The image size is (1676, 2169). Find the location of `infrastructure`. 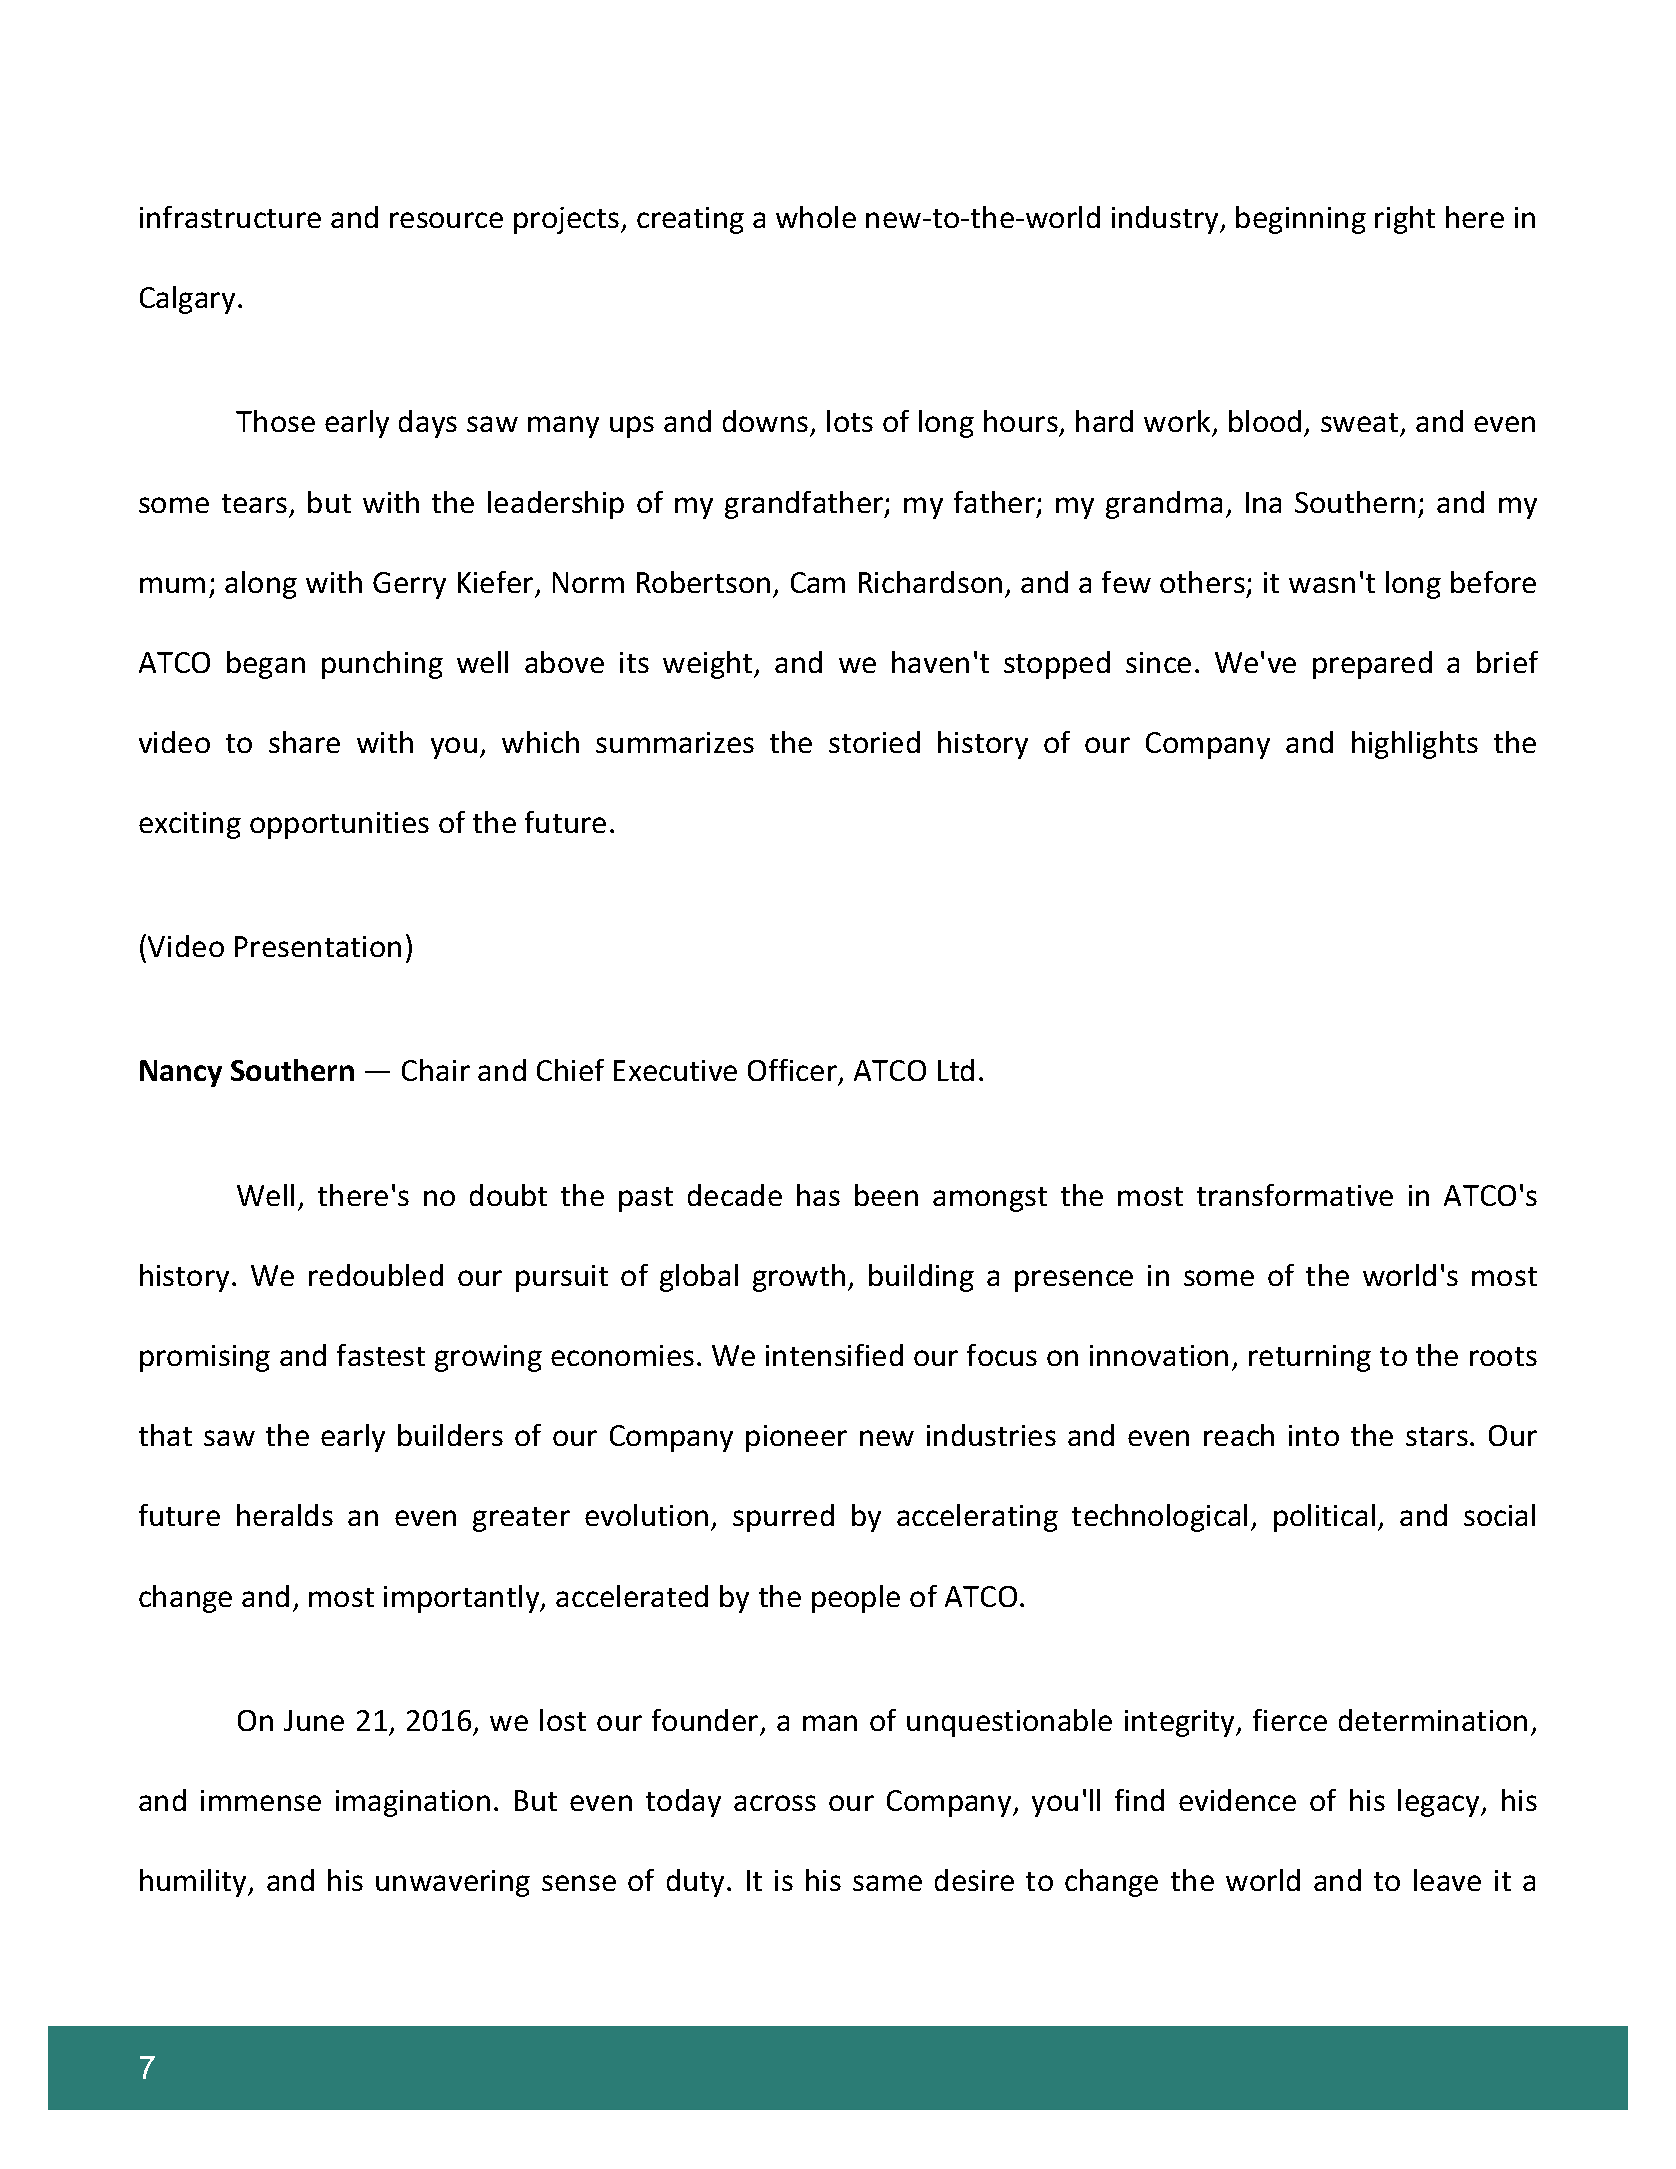

infrastructure is located at coordinates (230, 217).
